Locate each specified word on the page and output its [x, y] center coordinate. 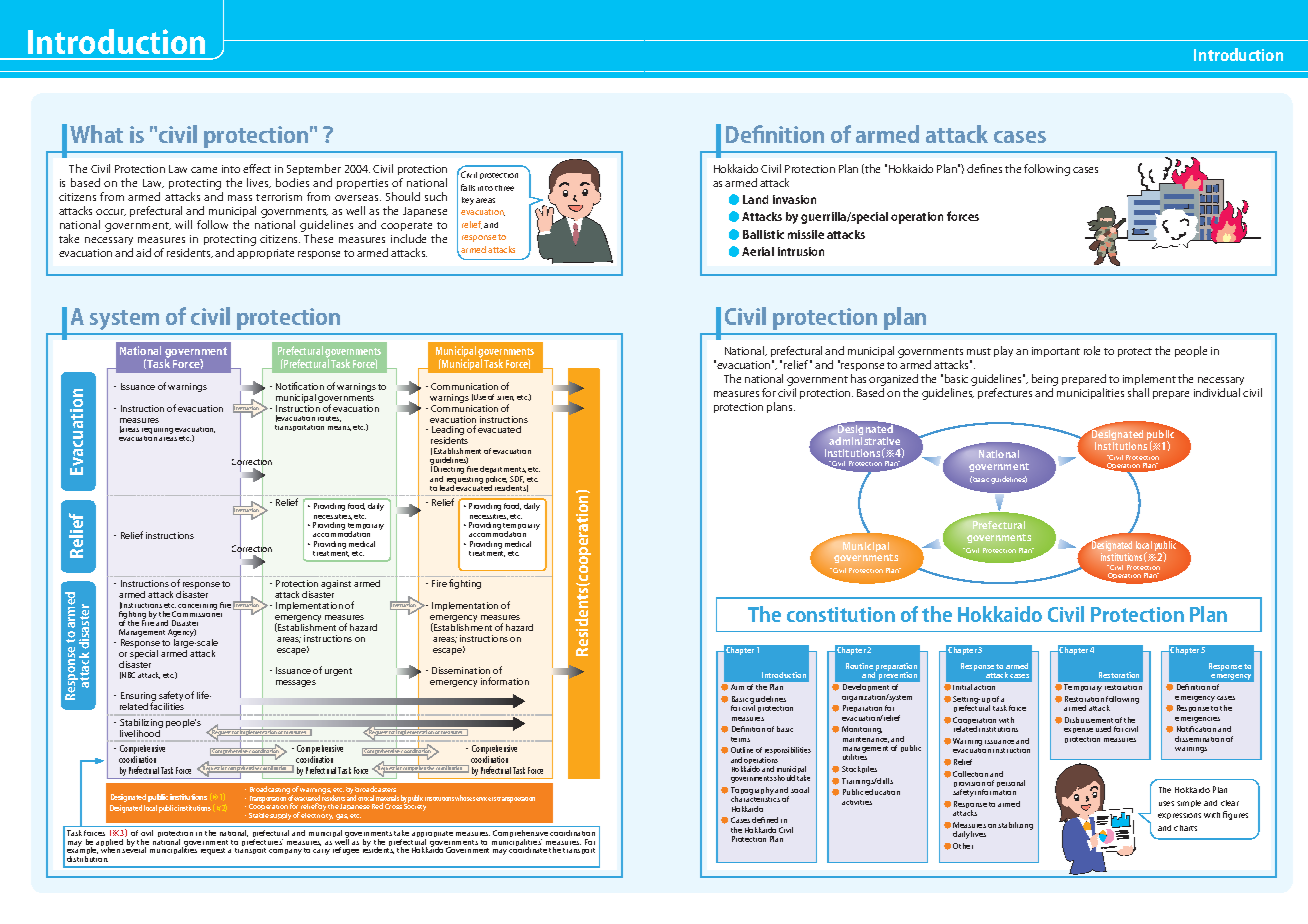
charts [1185, 828]
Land [755, 199]
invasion [794, 199]
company [285, 852]
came [204, 170]
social [800, 790]
